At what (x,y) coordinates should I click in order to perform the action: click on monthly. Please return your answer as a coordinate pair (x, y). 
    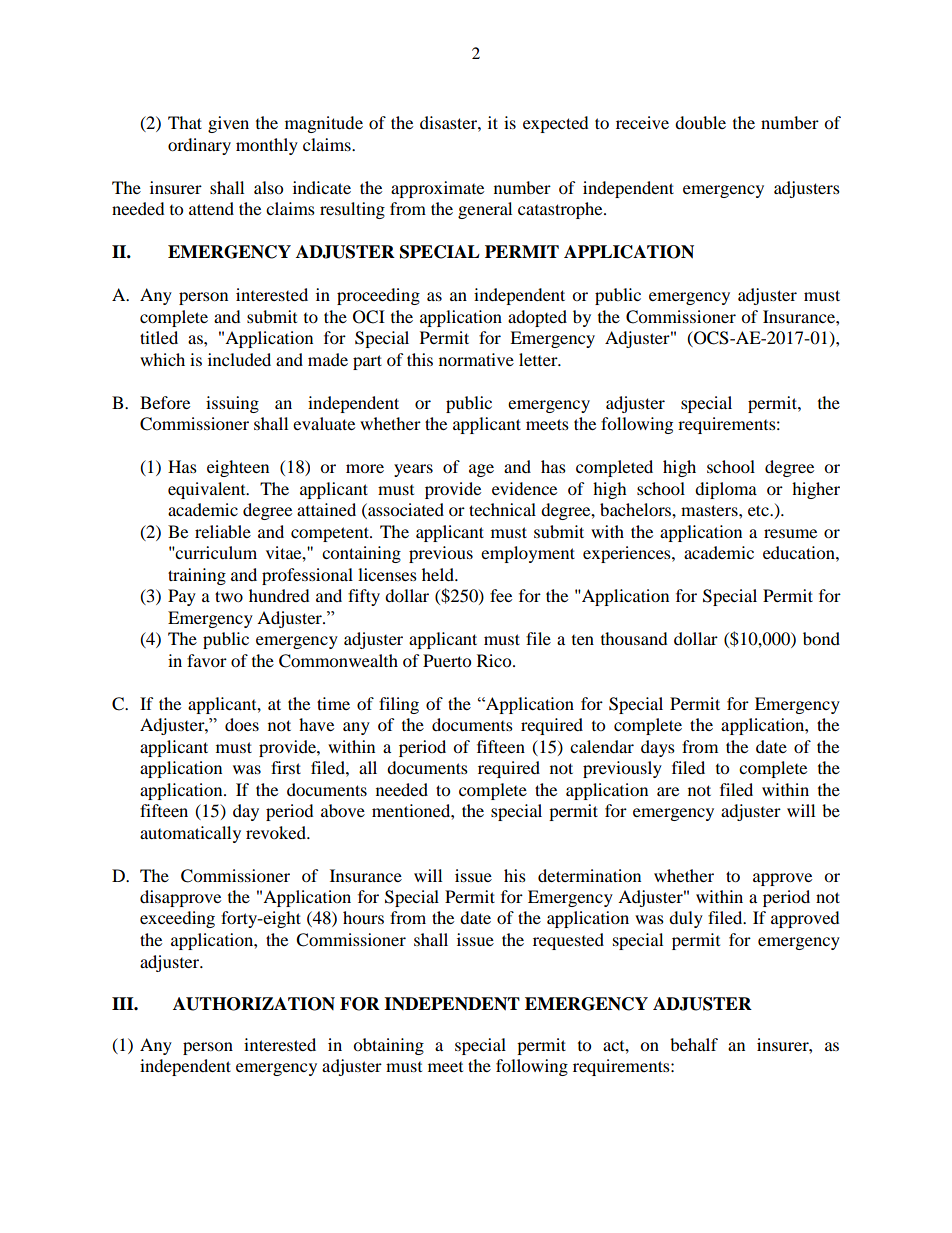
    Looking at the image, I should click on (267, 146).
